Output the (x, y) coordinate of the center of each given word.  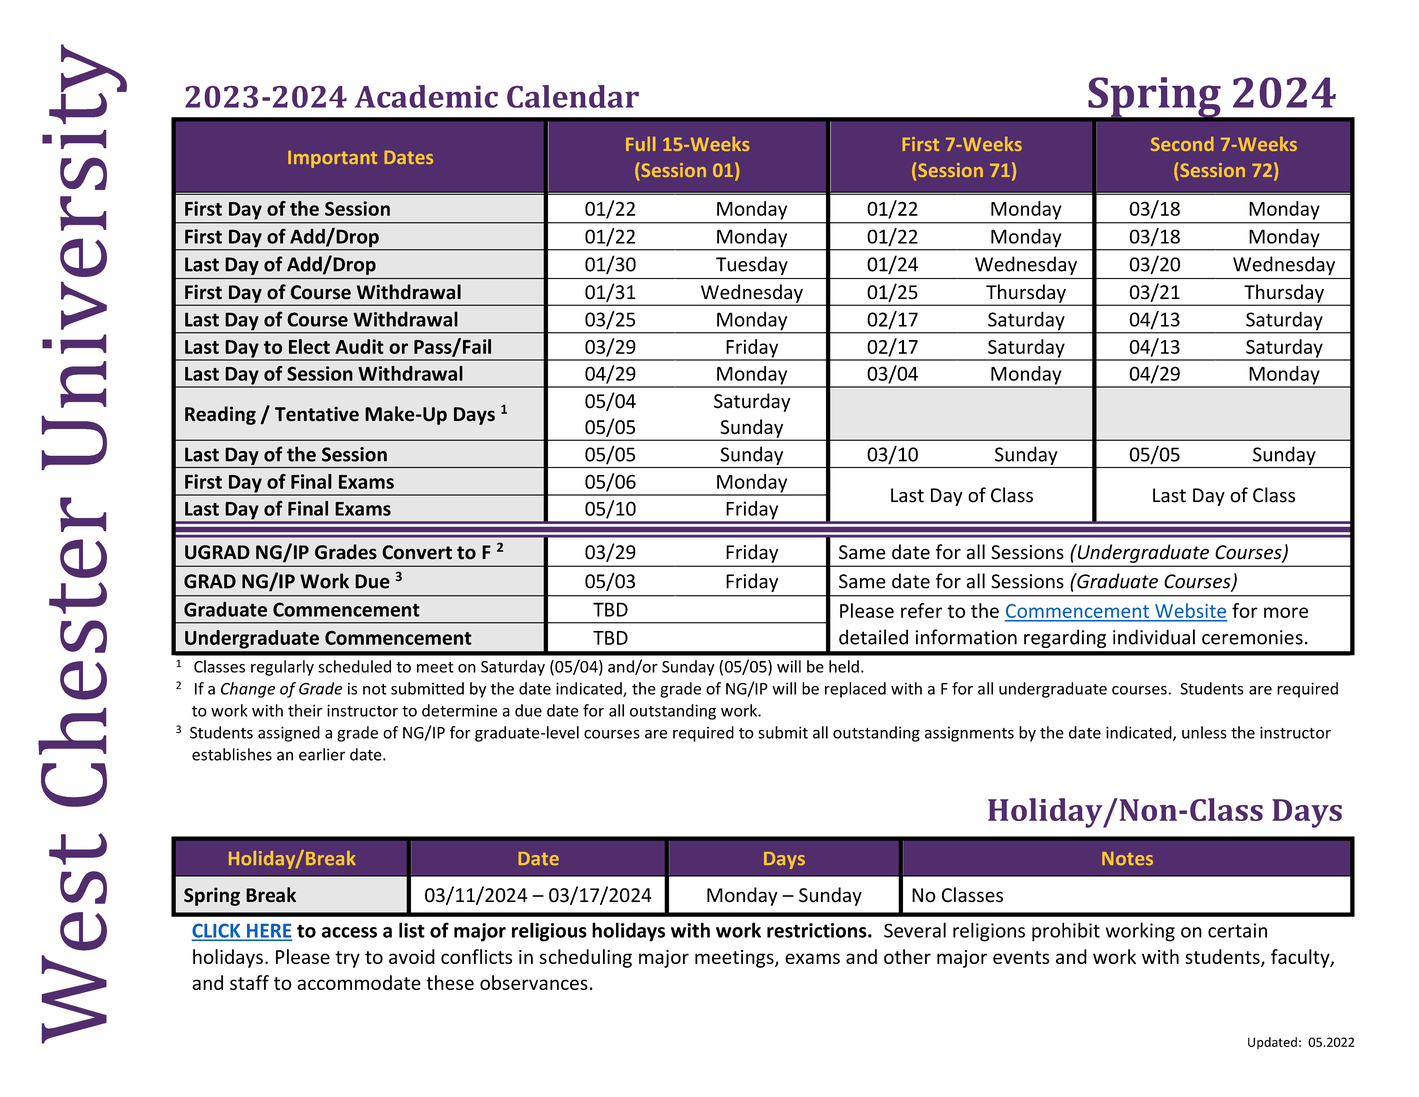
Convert (417, 552)
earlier (322, 754)
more (1286, 612)
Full (640, 144)
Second (1182, 144)
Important (332, 159)
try (347, 959)
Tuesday (752, 265)
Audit (359, 346)
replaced (855, 690)
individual (1154, 637)
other (907, 956)
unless (1204, 732)
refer (921, 610)
